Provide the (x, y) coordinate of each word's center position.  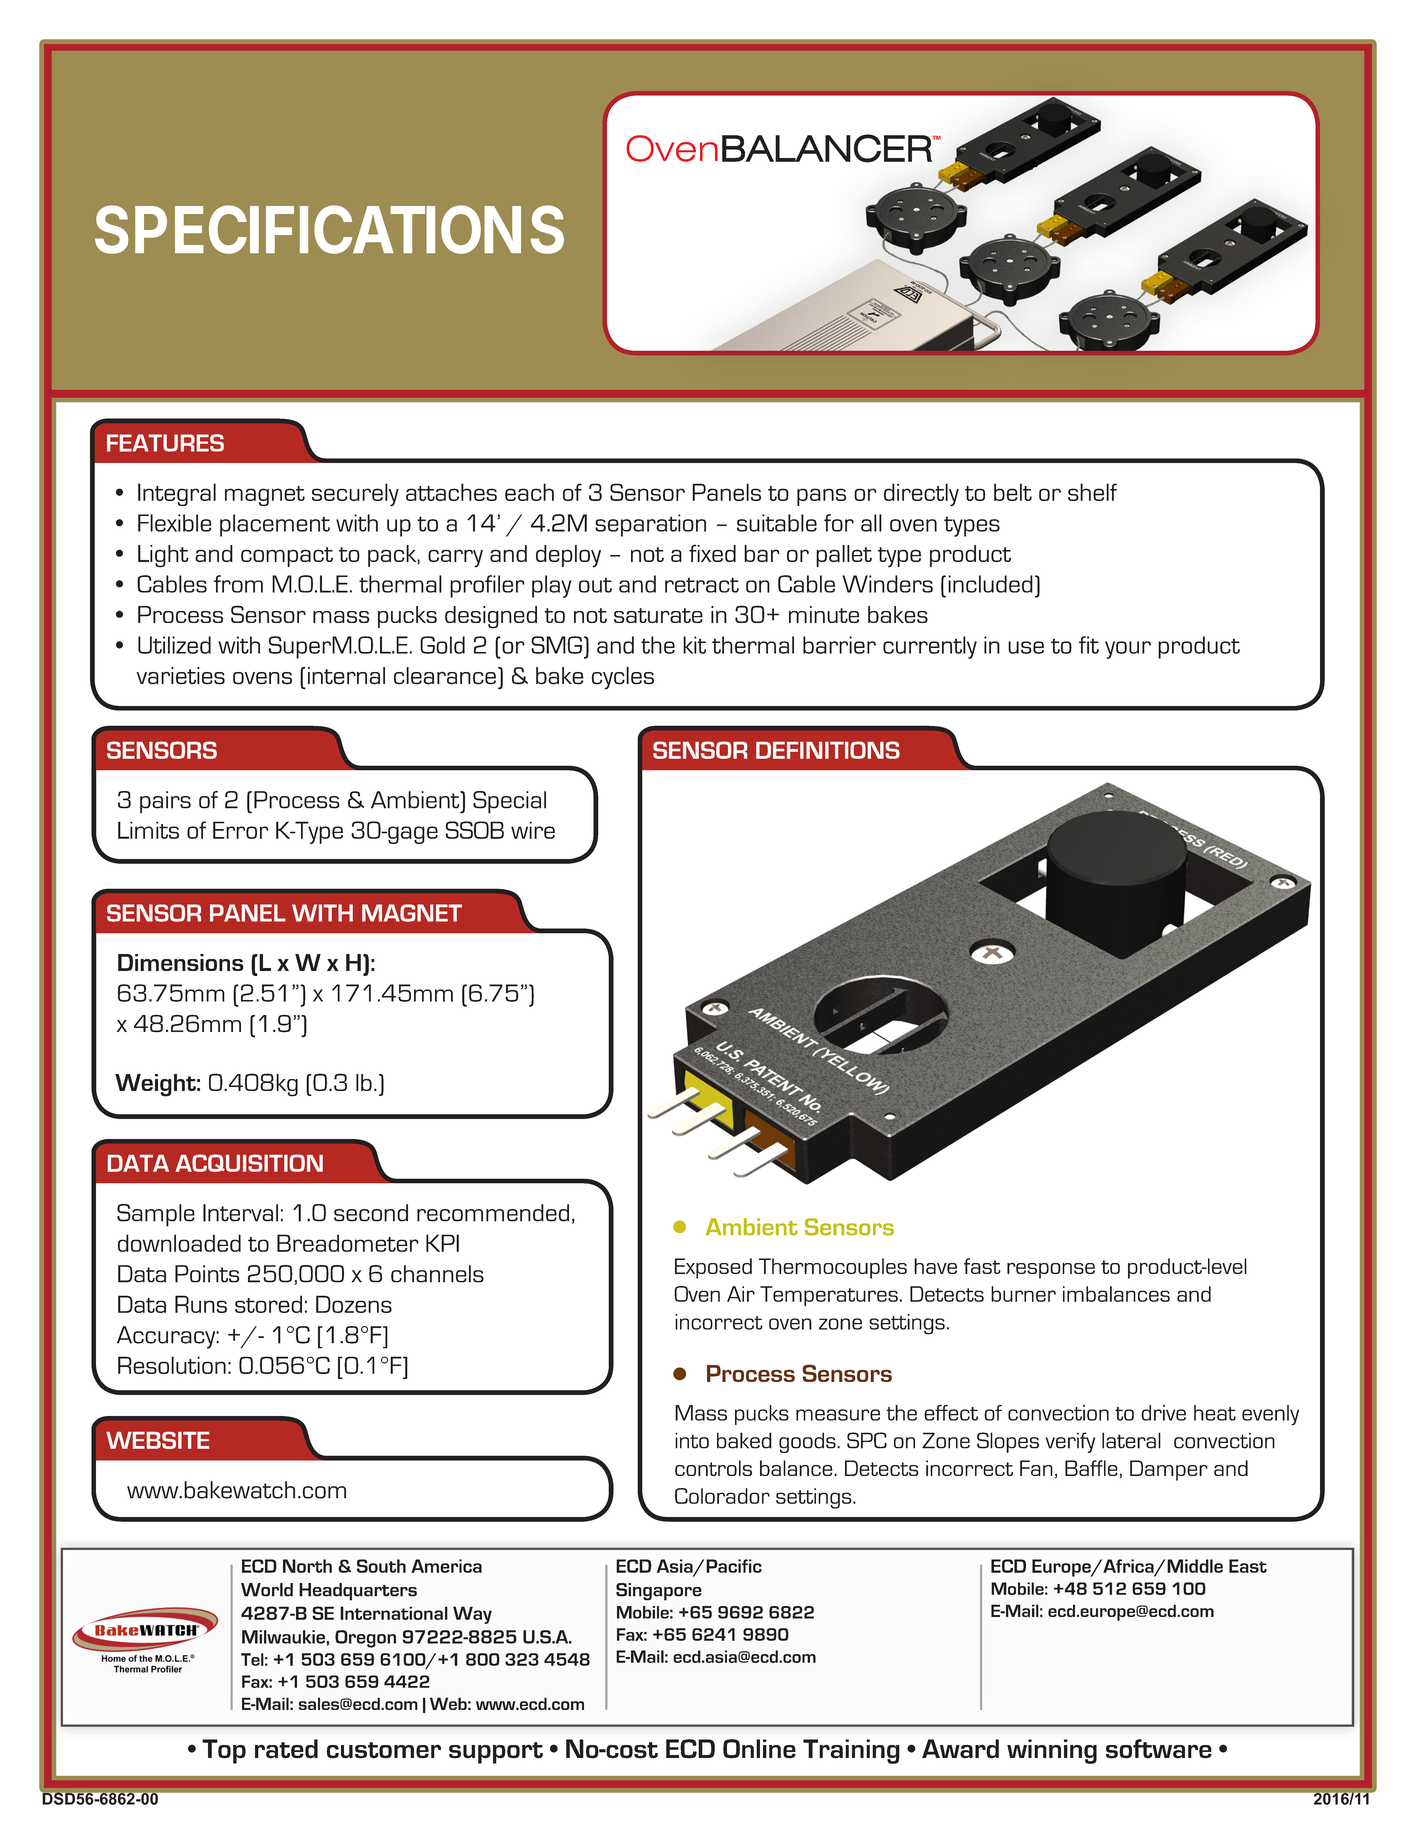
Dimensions (181, 962)
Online (759, 1749)
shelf (1092, 492)
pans (821, 497)
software (1159, 1749)
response (1051, 1271)
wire (533, 830)
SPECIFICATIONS (329, 229)
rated (286, 1749)
